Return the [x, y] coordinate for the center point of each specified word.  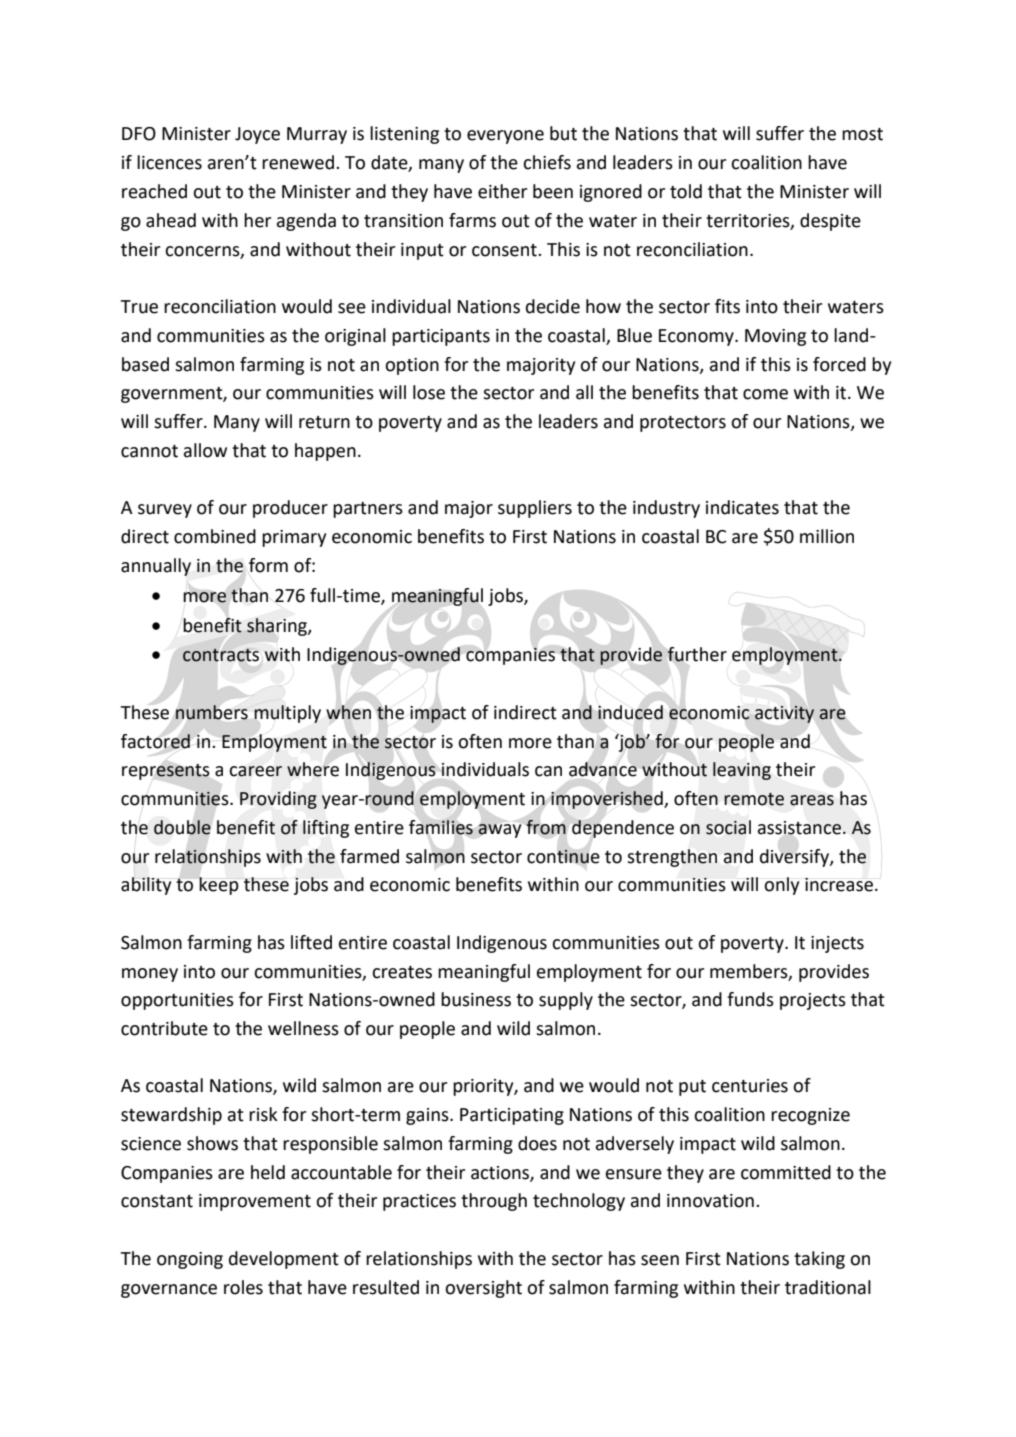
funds [750, 999]
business [476, 999]
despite [830, 222]
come [765, 394]
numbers [212, 712]
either [502, 191]
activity [784, 714]
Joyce [257, 135]
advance [603, 769]
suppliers [535, 509]
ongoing [190, 1260]
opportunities [177, 1001]
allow [205, 450]
